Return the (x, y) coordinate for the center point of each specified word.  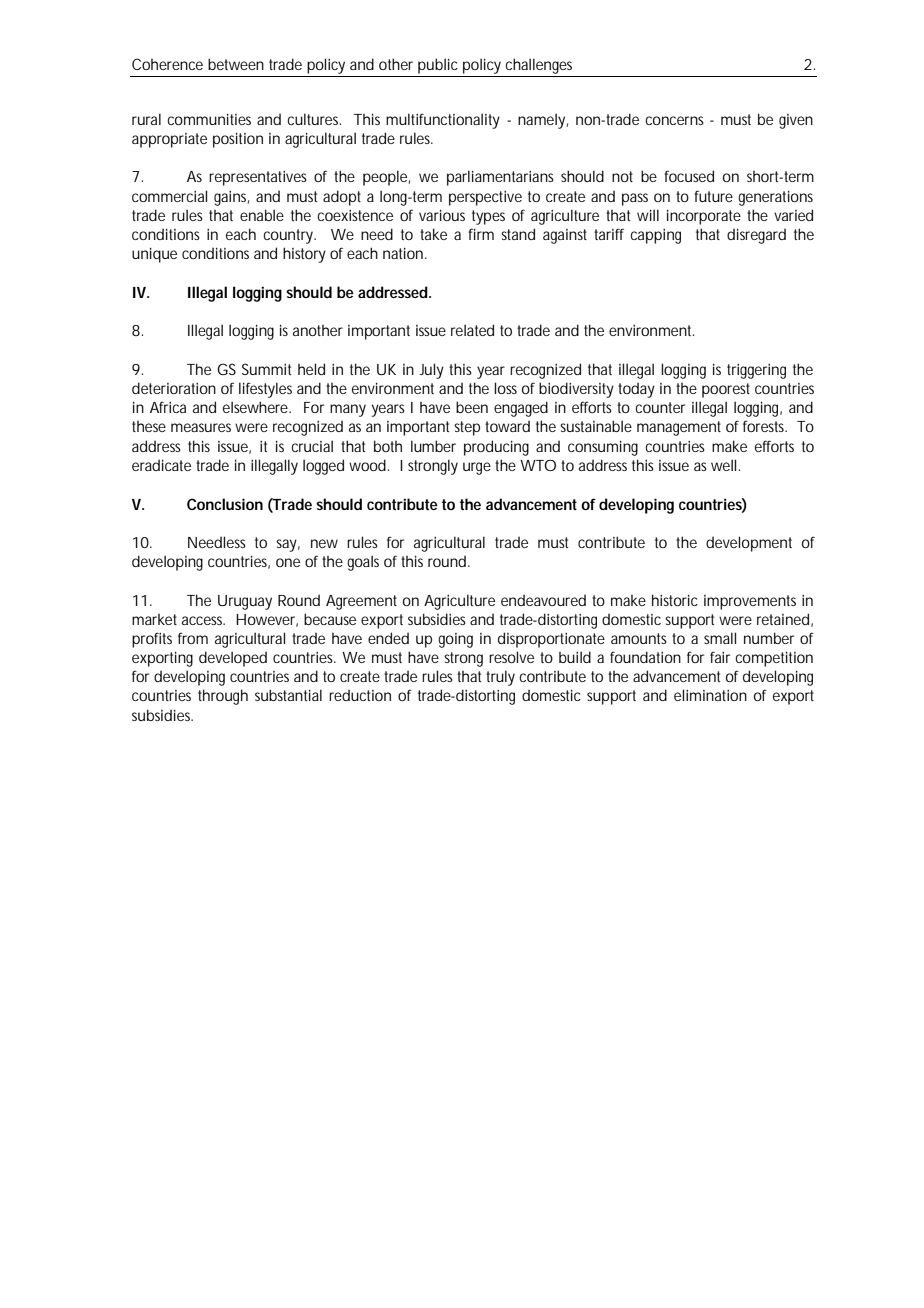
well (723, 465)
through (223, 697)
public (438, 66)
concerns (674, 120)
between (236, 64)
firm (481, 234)
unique (154, 255)
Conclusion (225, 504)
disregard (756, 236)
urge (477, 468)
